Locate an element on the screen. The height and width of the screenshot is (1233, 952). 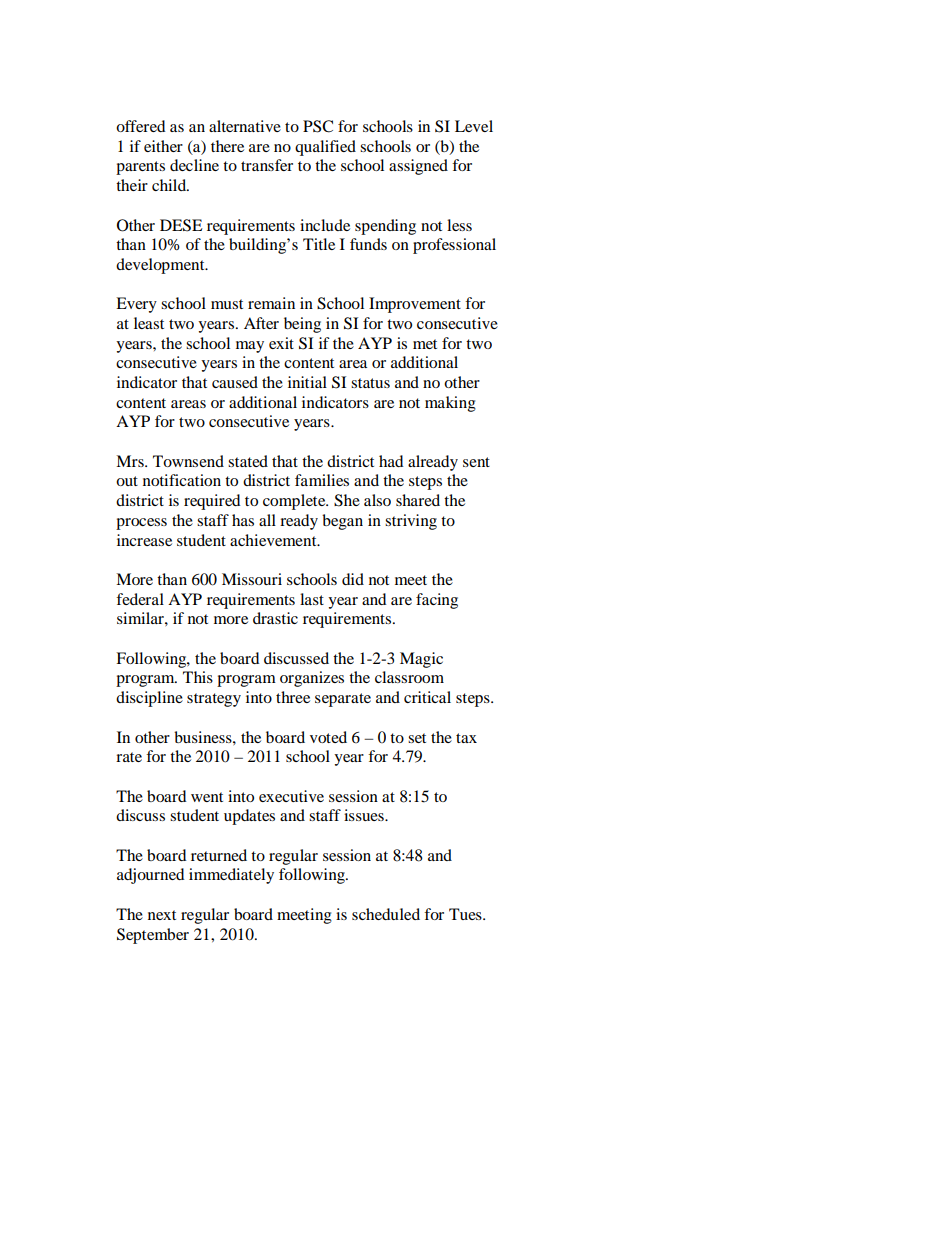
next is located at coordinates (162, 915).
